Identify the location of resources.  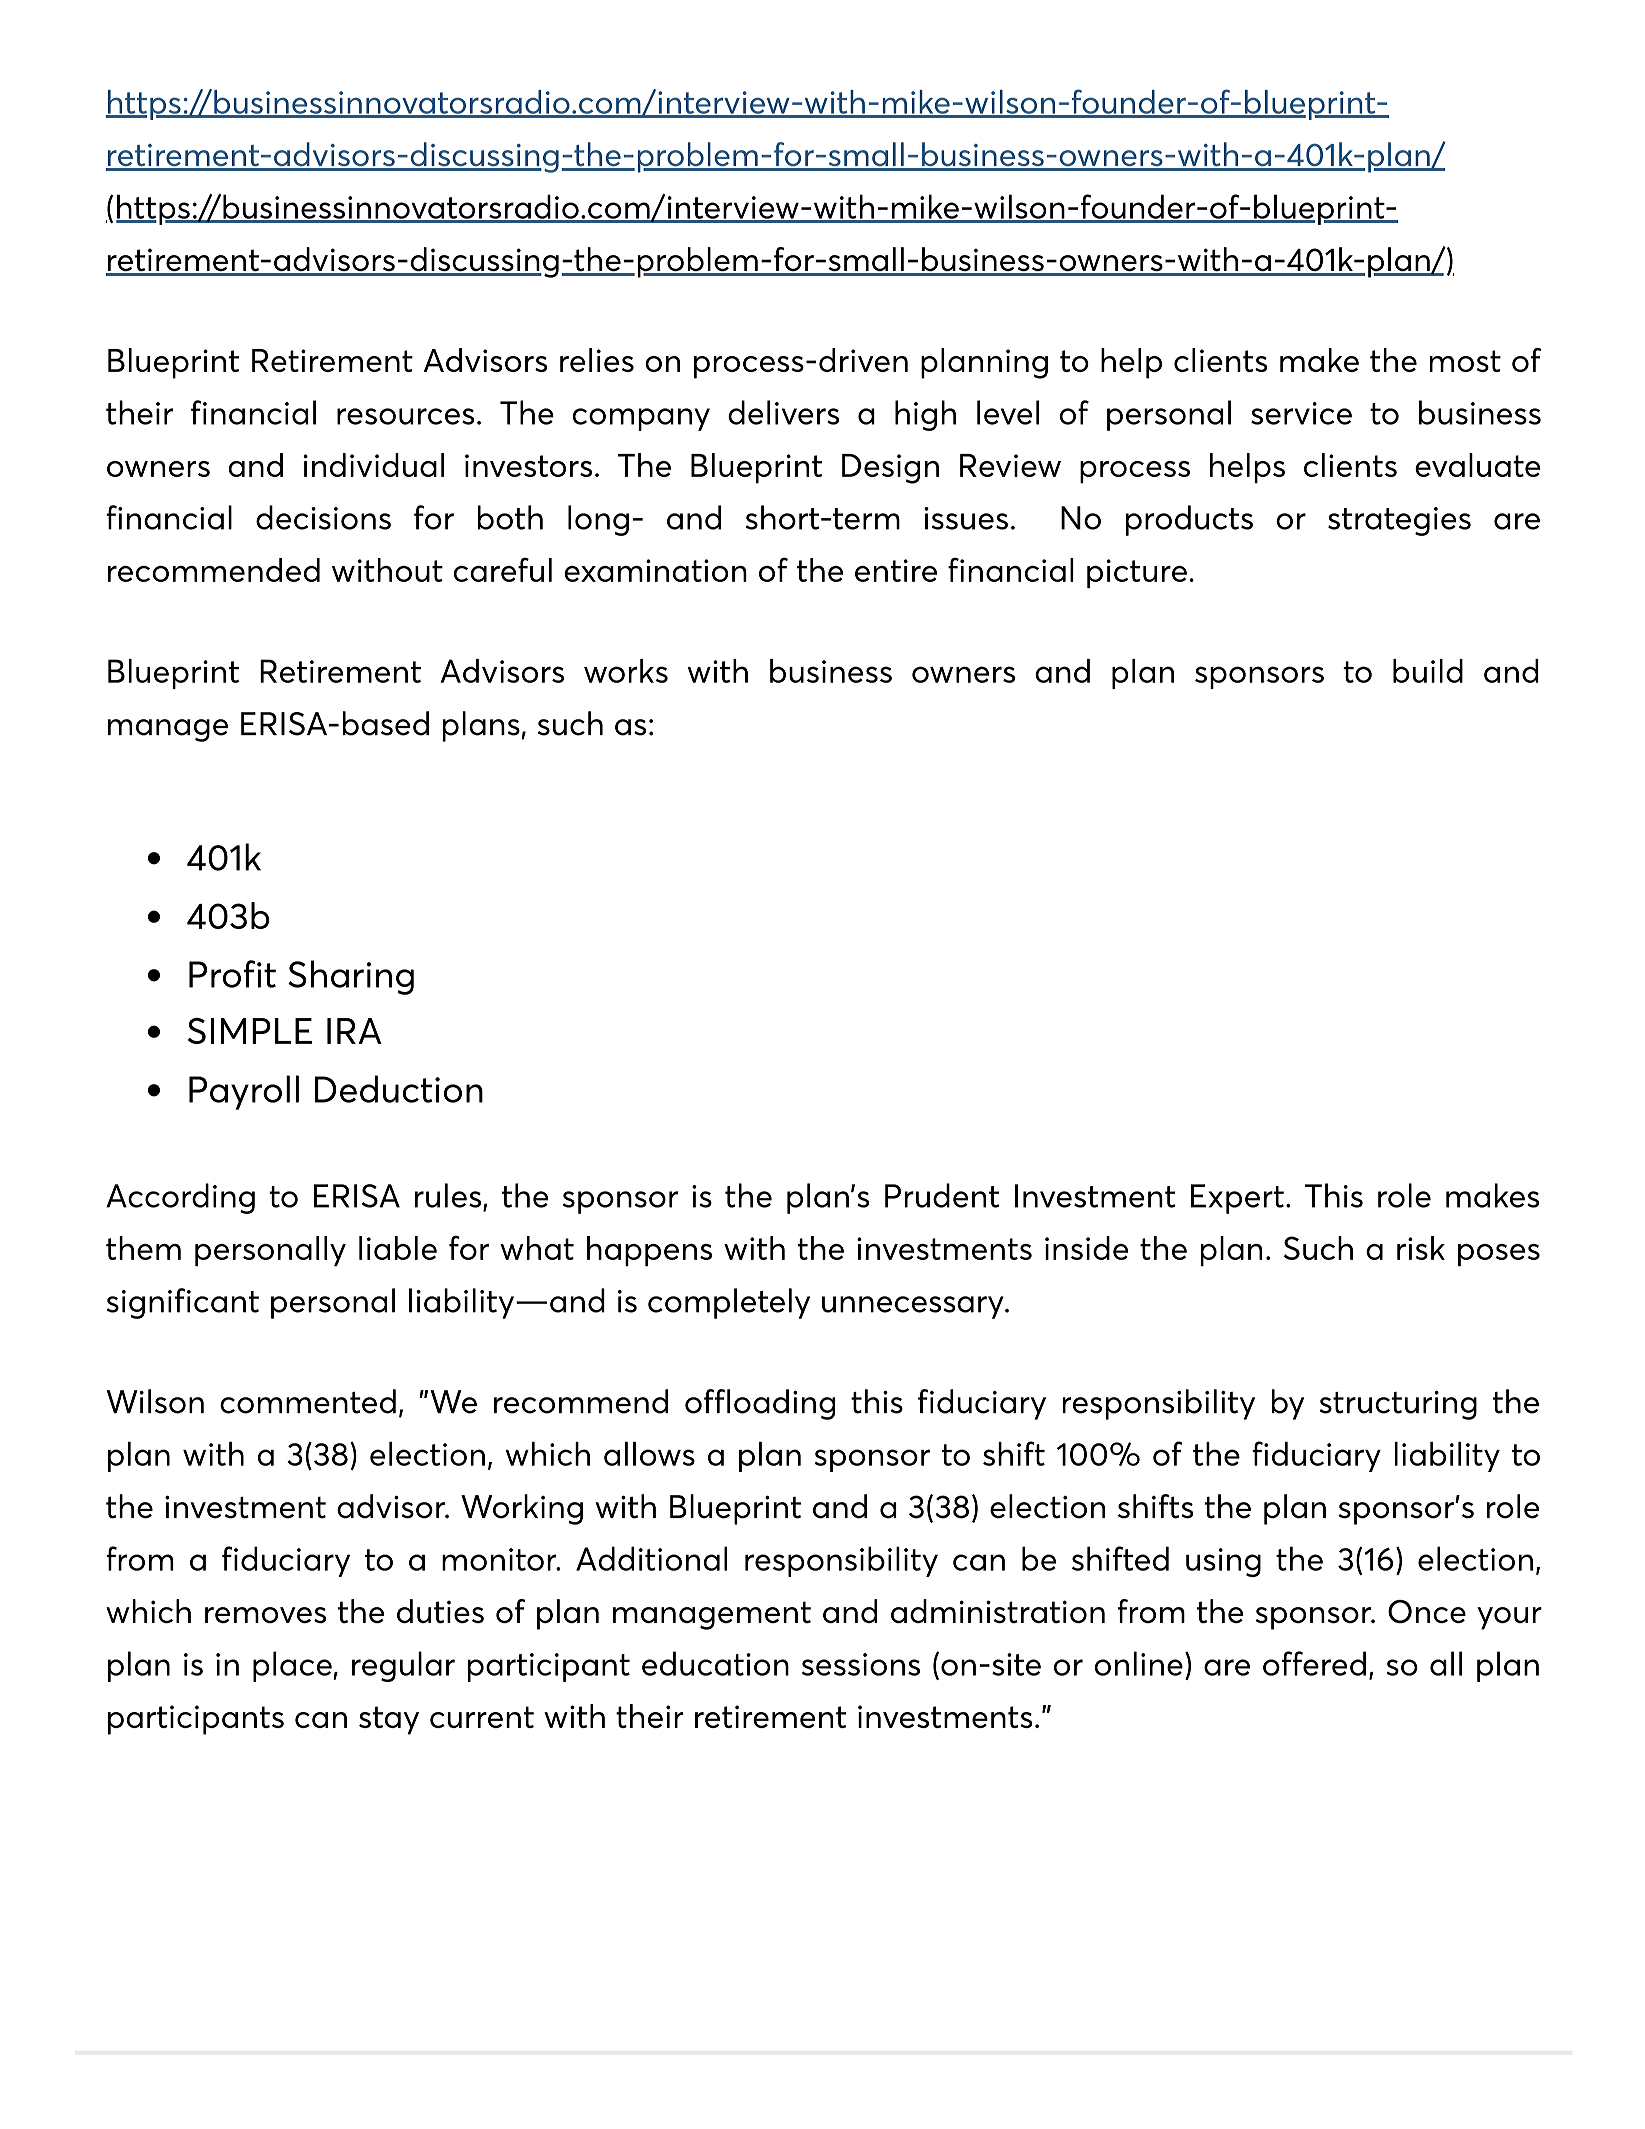
(405, 416).
